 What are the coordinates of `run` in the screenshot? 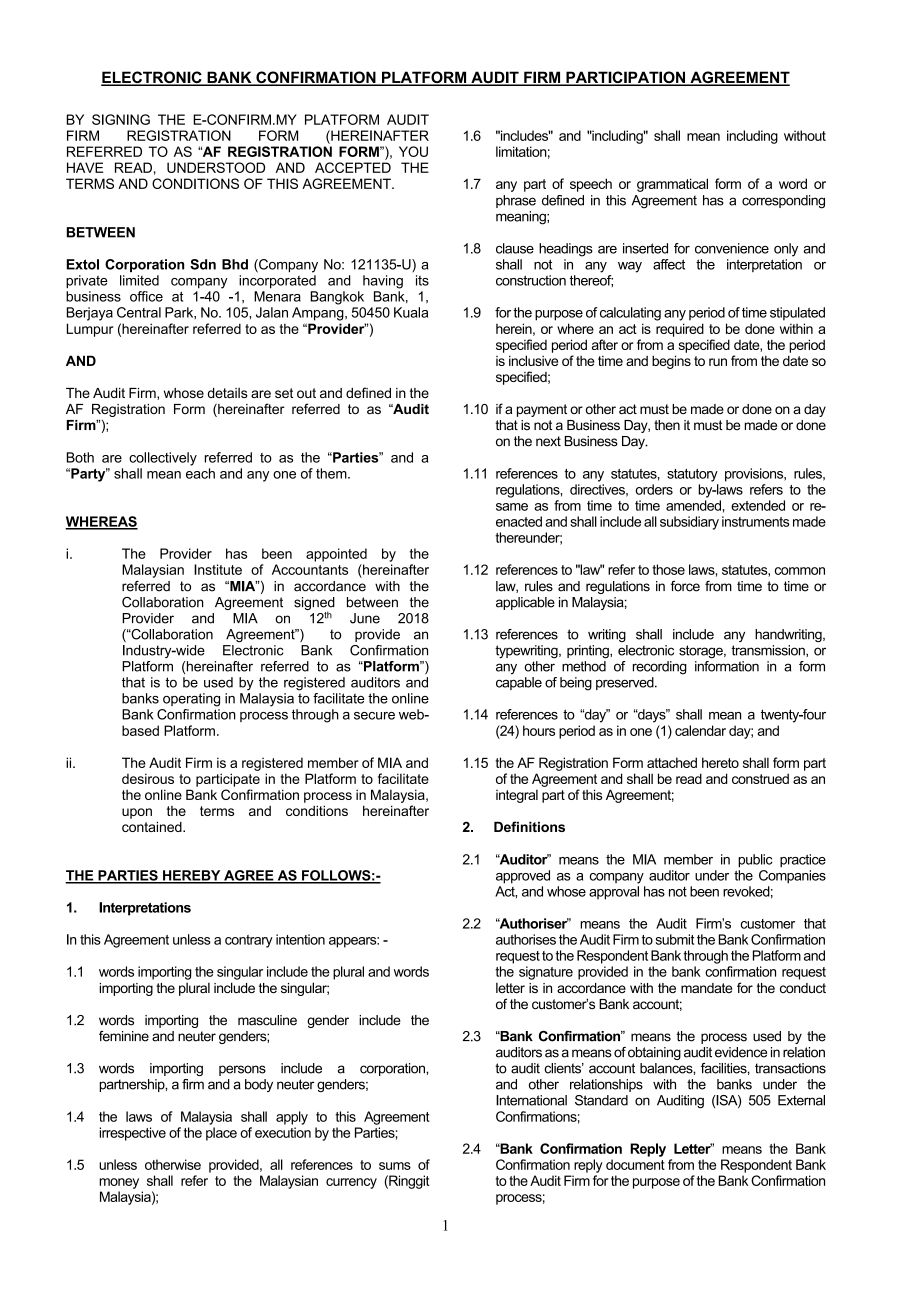 It's located at (718, 362).
